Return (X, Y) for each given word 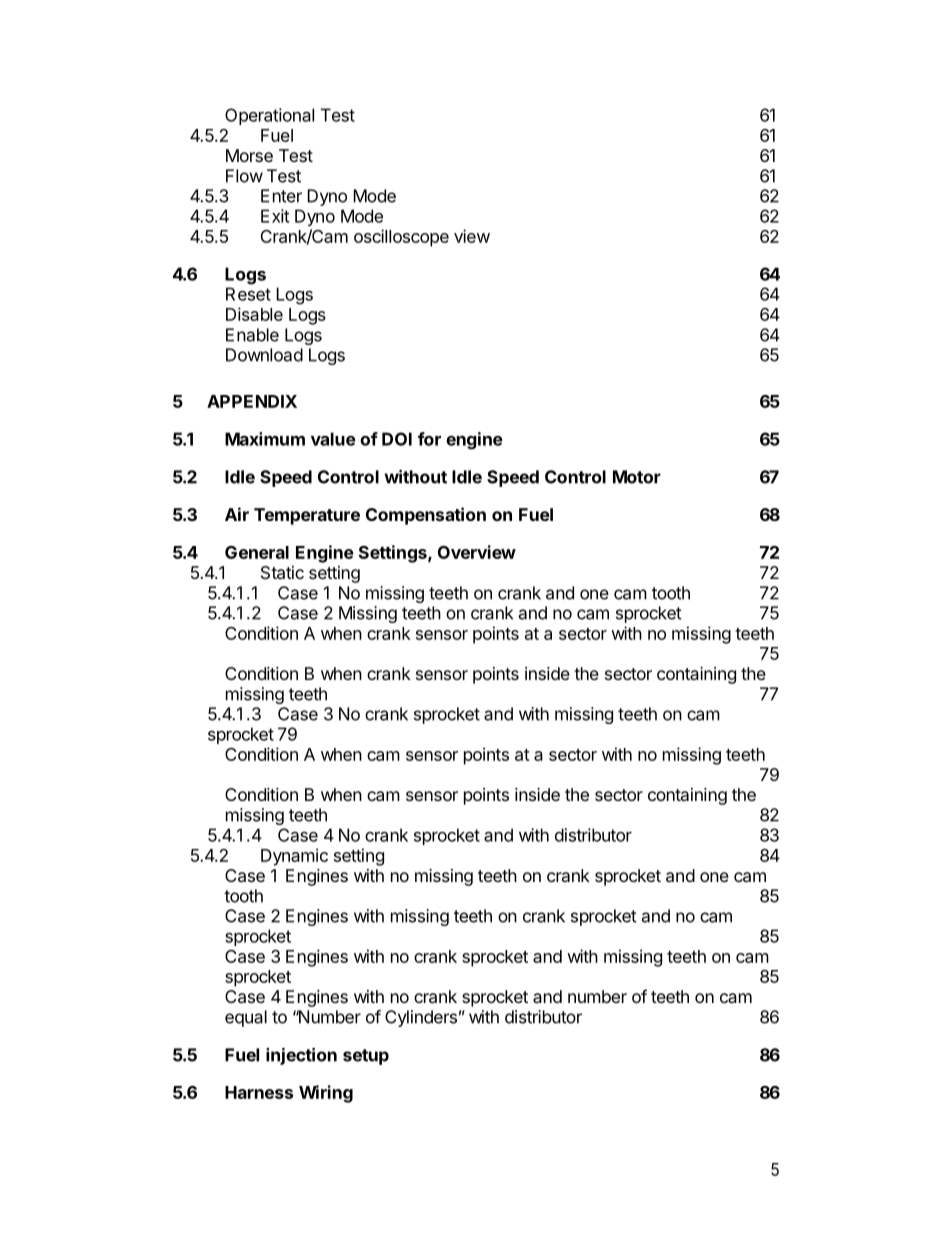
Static (282, 572)
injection (301, 1056)
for (429, 439)
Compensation (426, 516)
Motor (637, 477)
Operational (269, 116)
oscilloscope (401, 238)
